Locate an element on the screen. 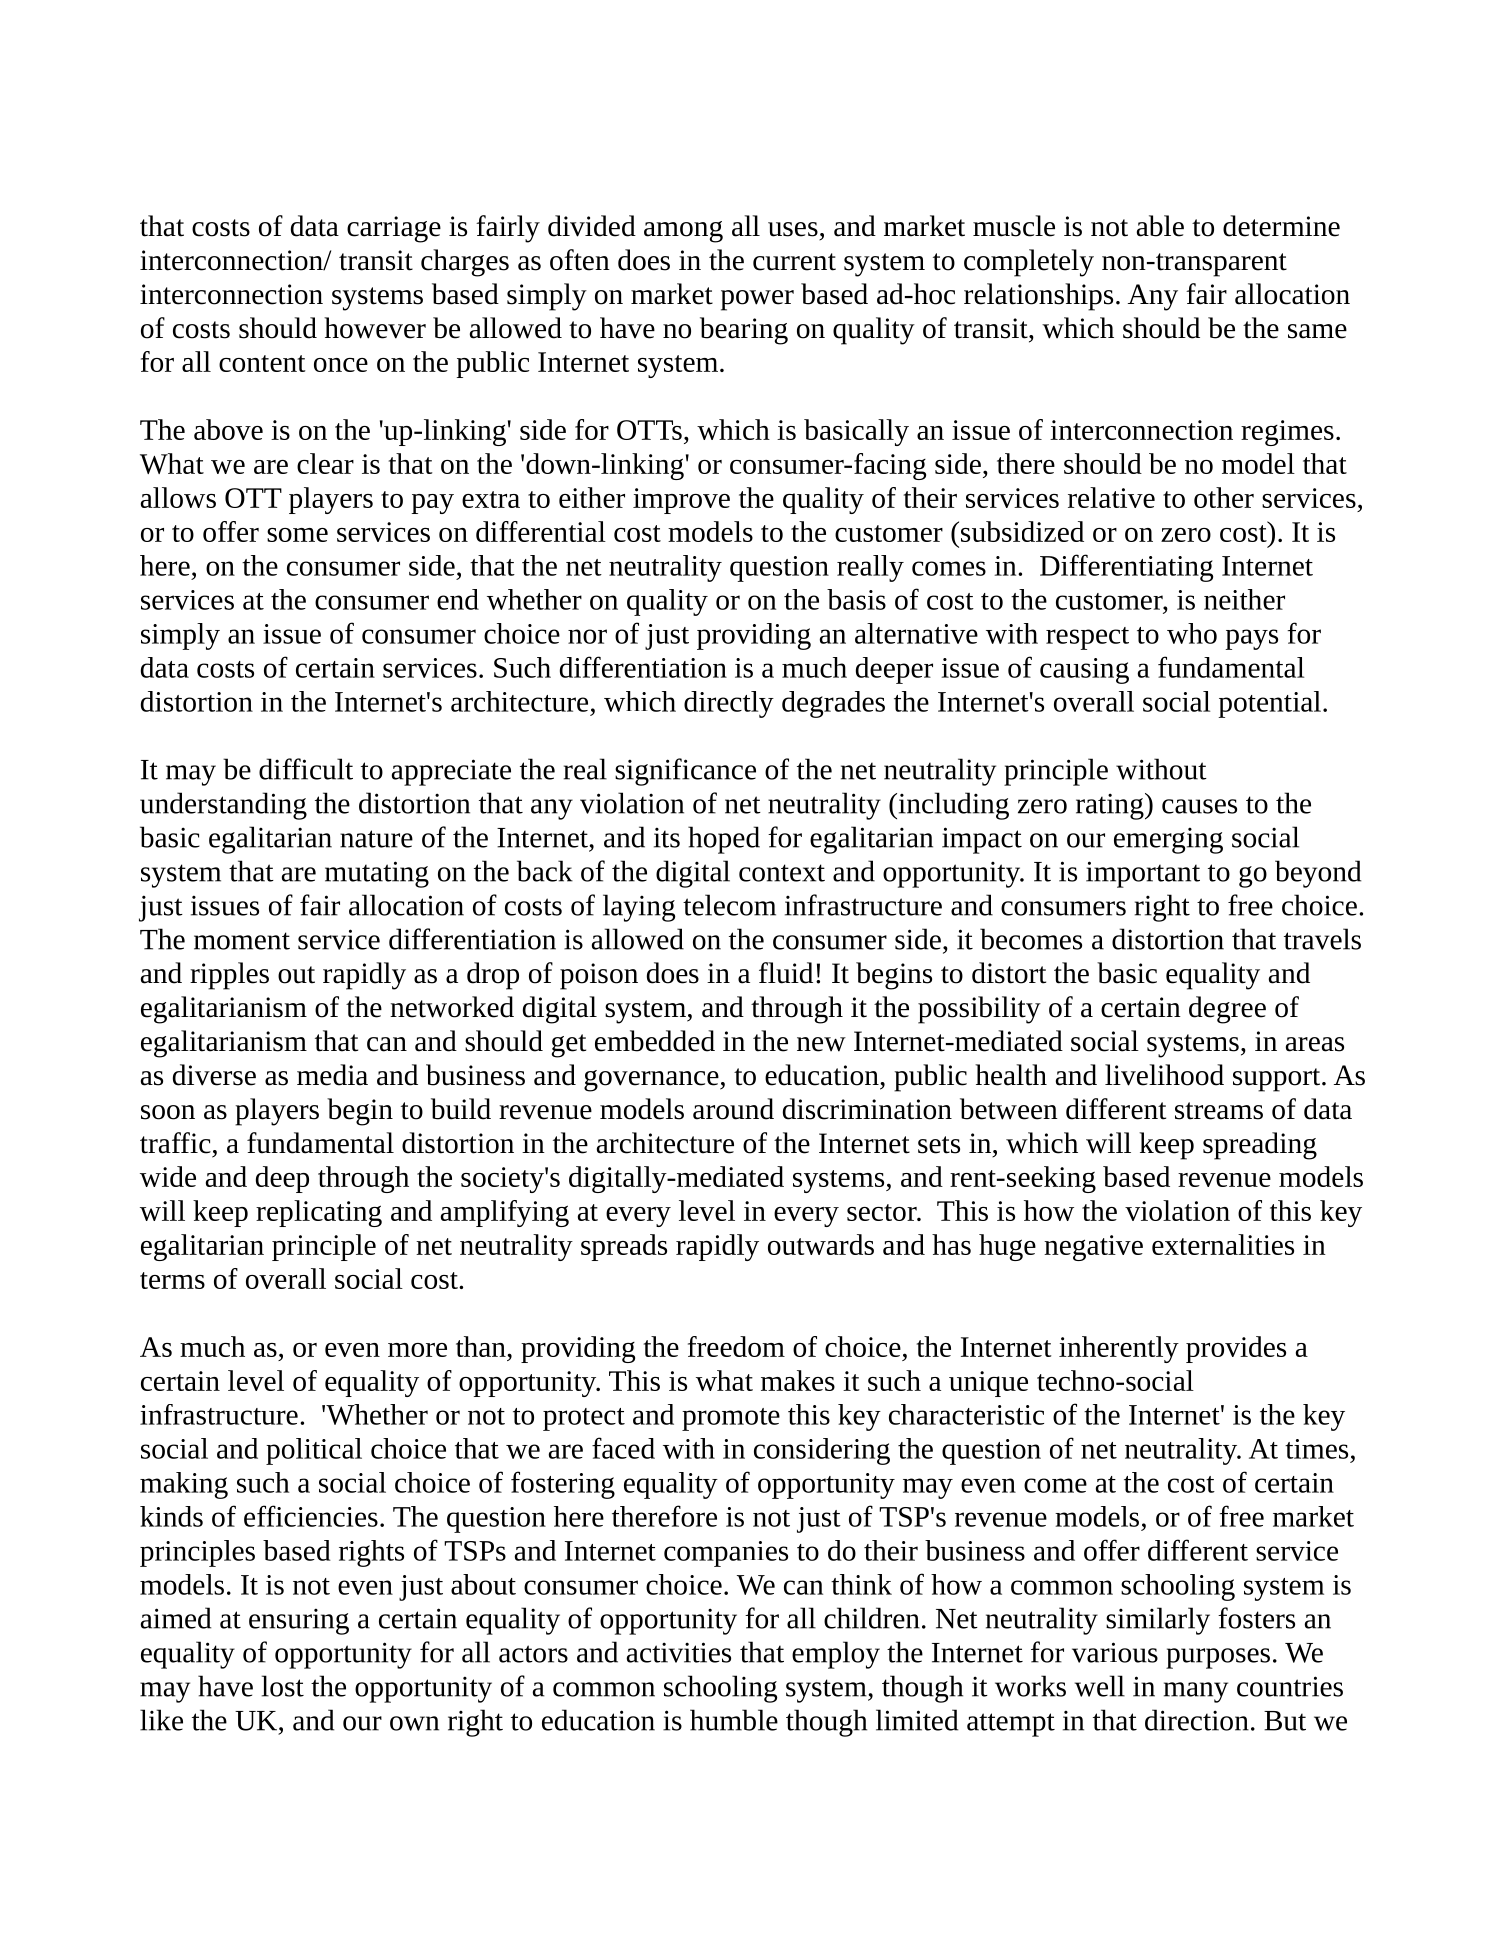 This screenshot has width=1506, height=1949. carriage is located at coordinates (394, 229).
